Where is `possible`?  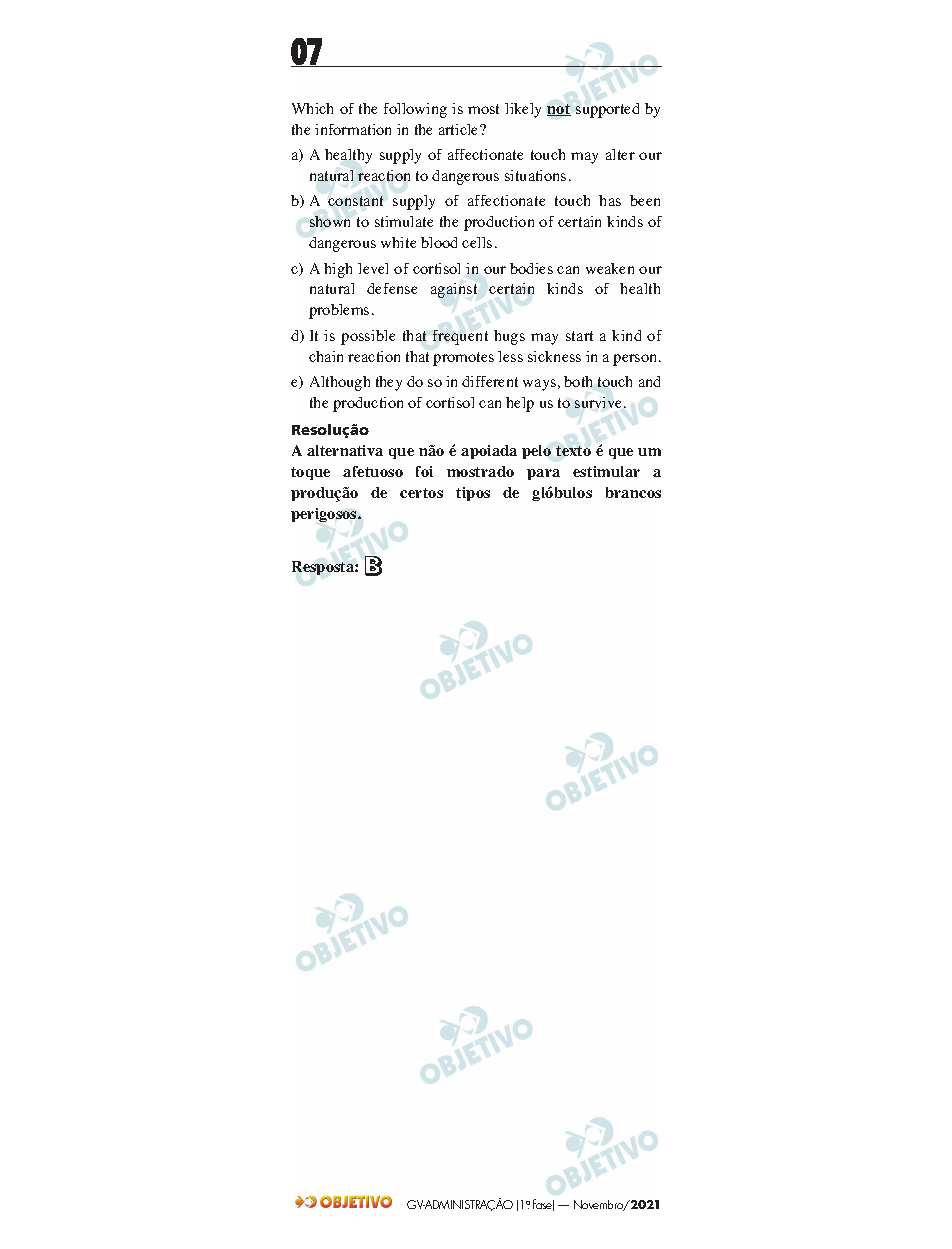 possible is located at coordinates (368, 337).
